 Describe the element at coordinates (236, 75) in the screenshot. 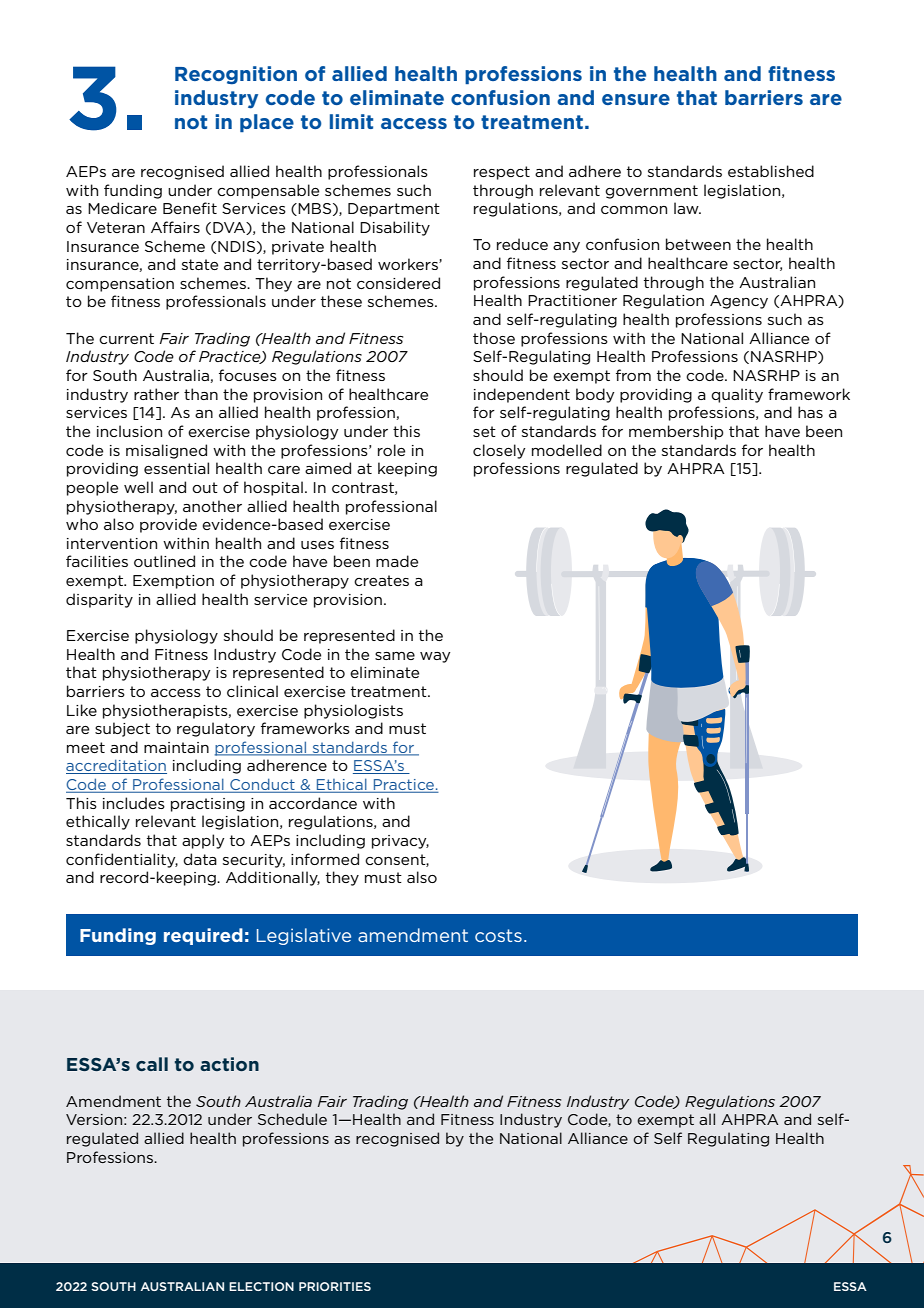

I see `Recognition` at that location.
